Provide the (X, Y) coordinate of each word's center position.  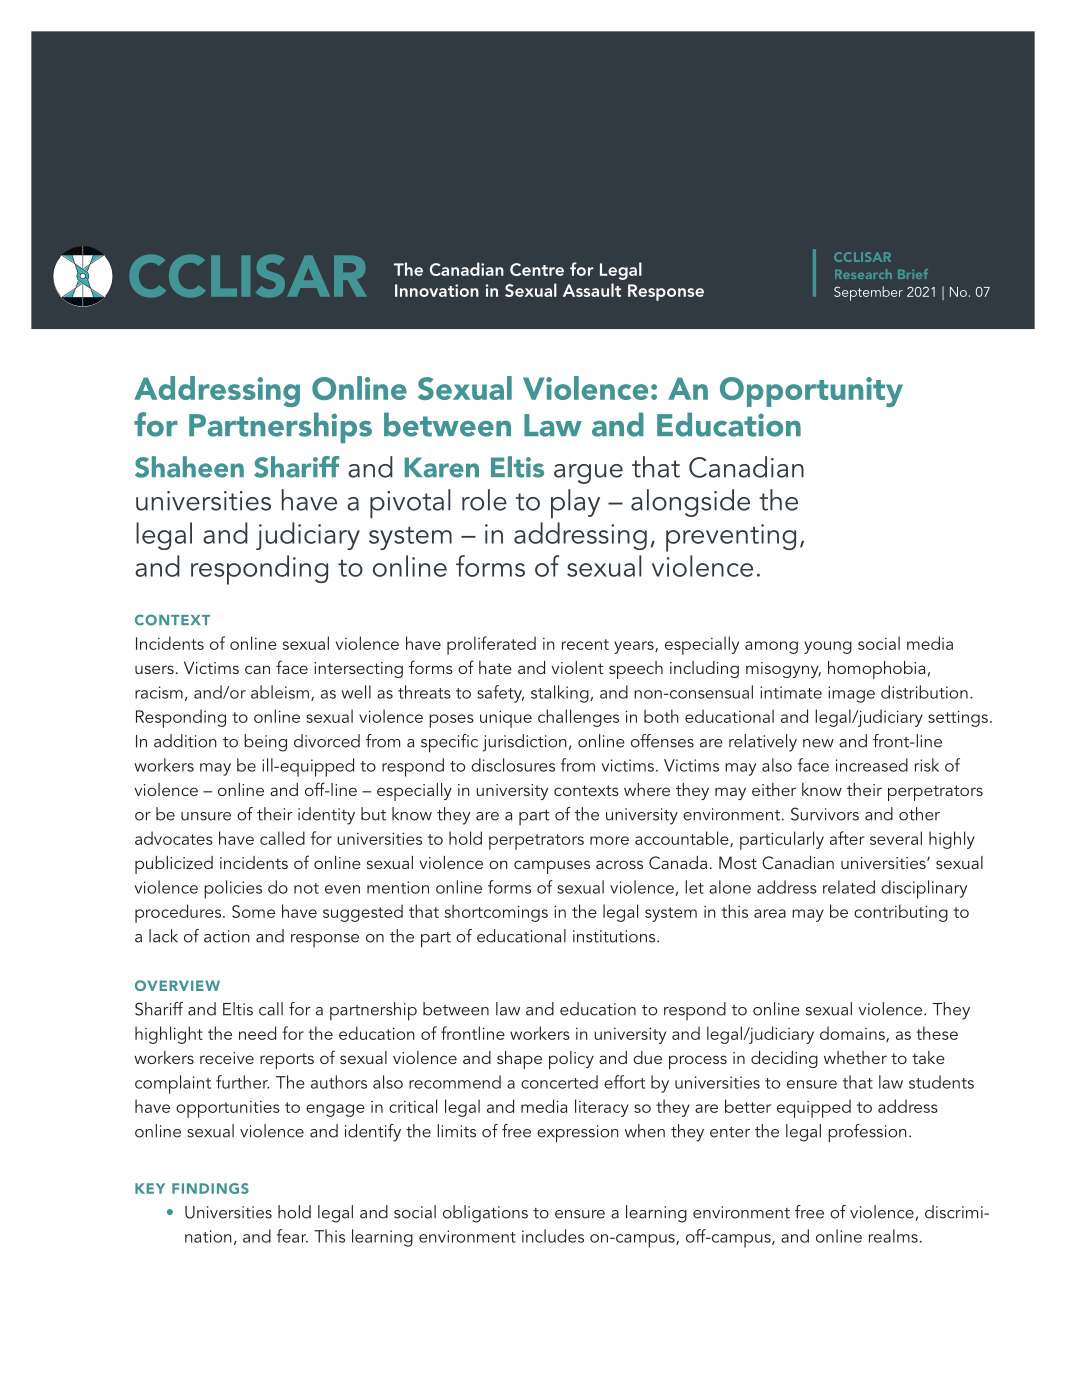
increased (872, 765)
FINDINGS (210, 1188)
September (868, 293)
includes (553, 1236)
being (265, 743)
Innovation (437, 290)
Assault (592, 290)
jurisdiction (525, 743)
